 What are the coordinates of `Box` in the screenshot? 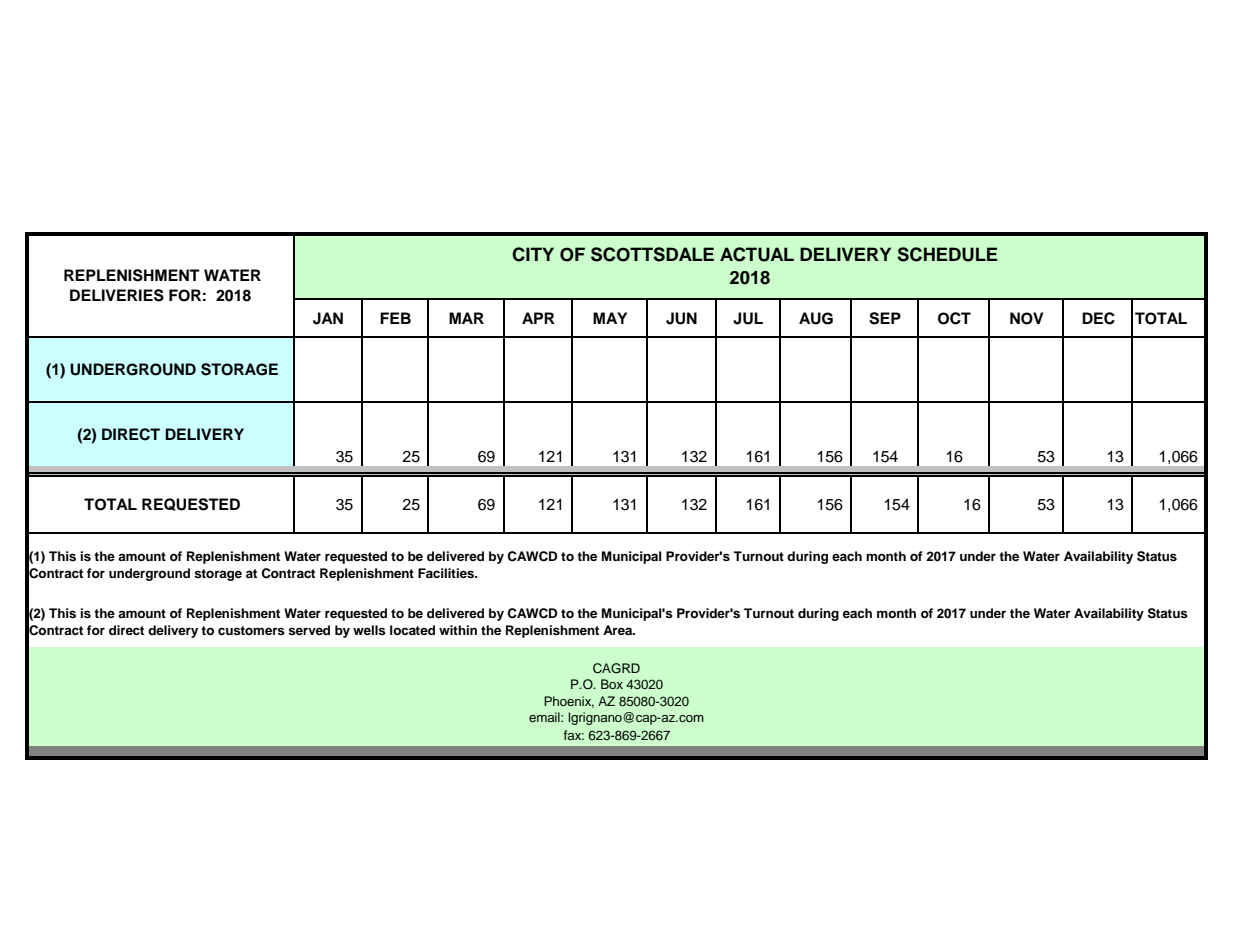 It's located at (612, 684).
